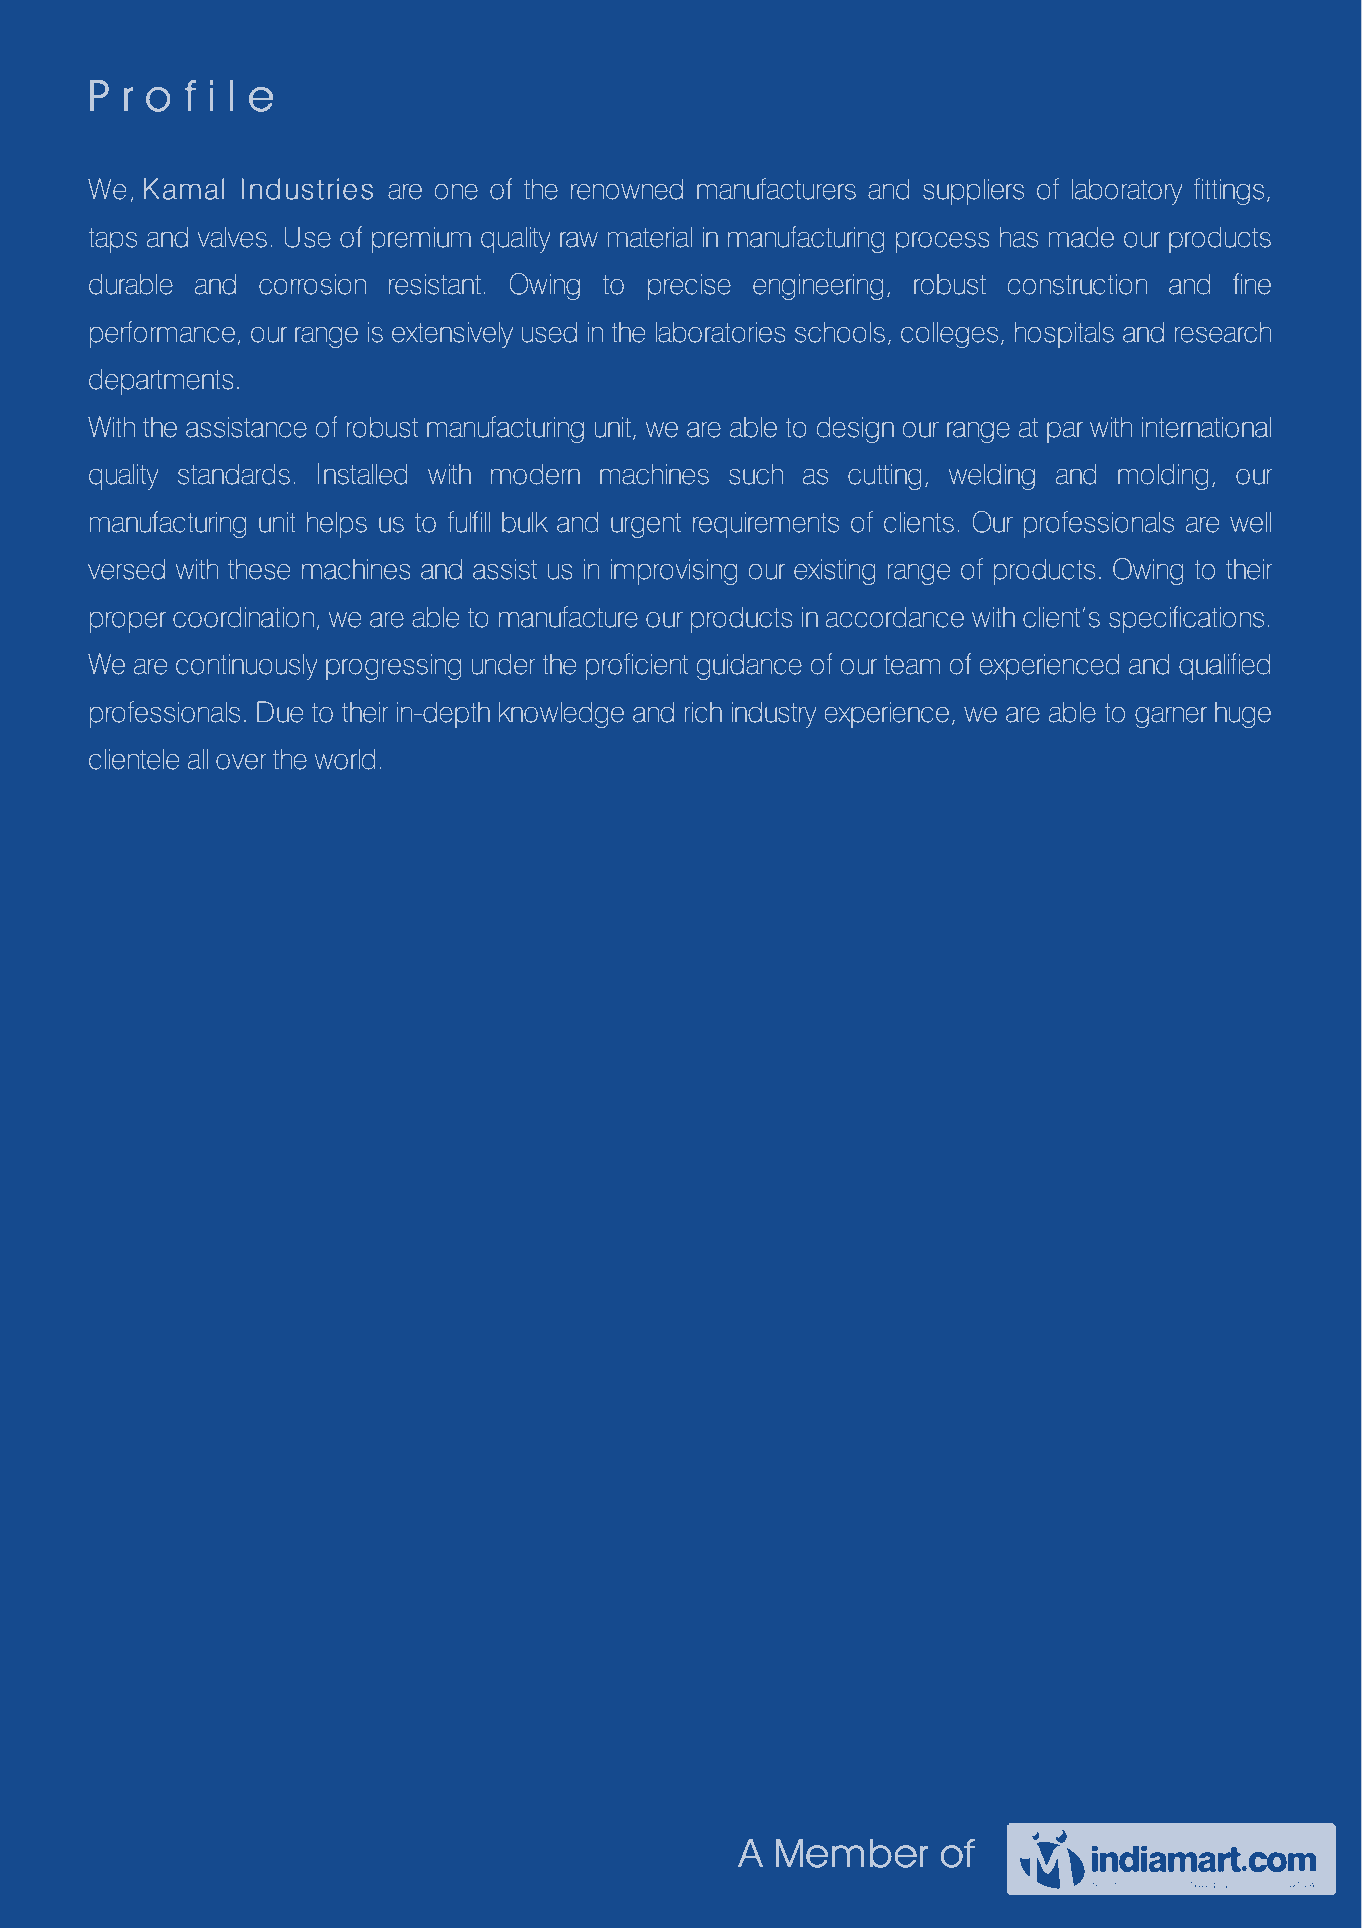 The width and height of the screenshot is (1362, 1928). I want to click on valves, so click(232, 237).
